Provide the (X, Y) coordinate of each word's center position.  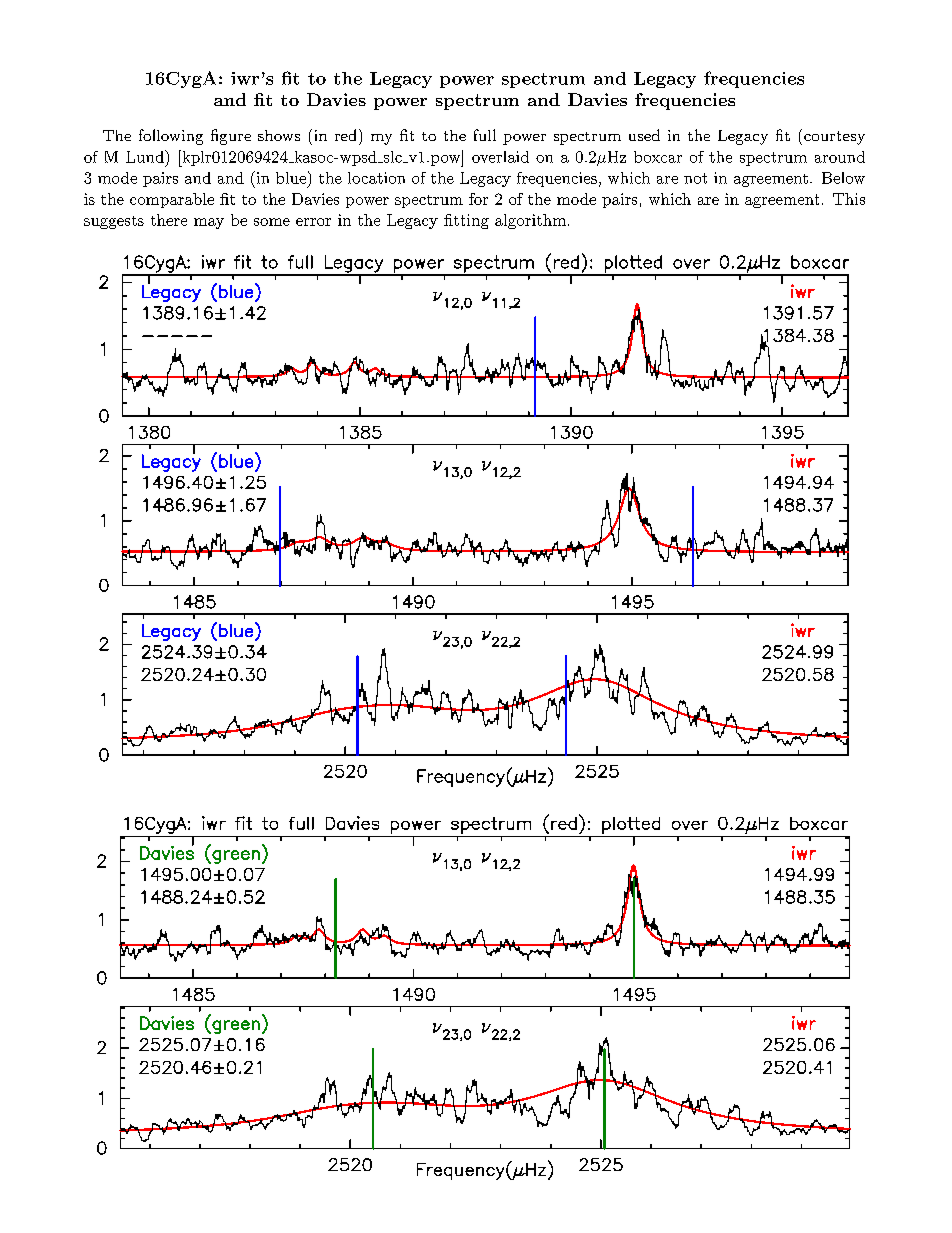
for (478, 199)
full (485, 135)
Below (843, 178)
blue (291, 178)
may (209, 223)
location (376, 178)
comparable (172, 200)
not (695, 178)
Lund (146, 156)
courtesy (833, 137)
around (840, 157)
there (169, 220)
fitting (466, 221)
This (849, 199)
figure (231, 137)
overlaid (500, 157)
